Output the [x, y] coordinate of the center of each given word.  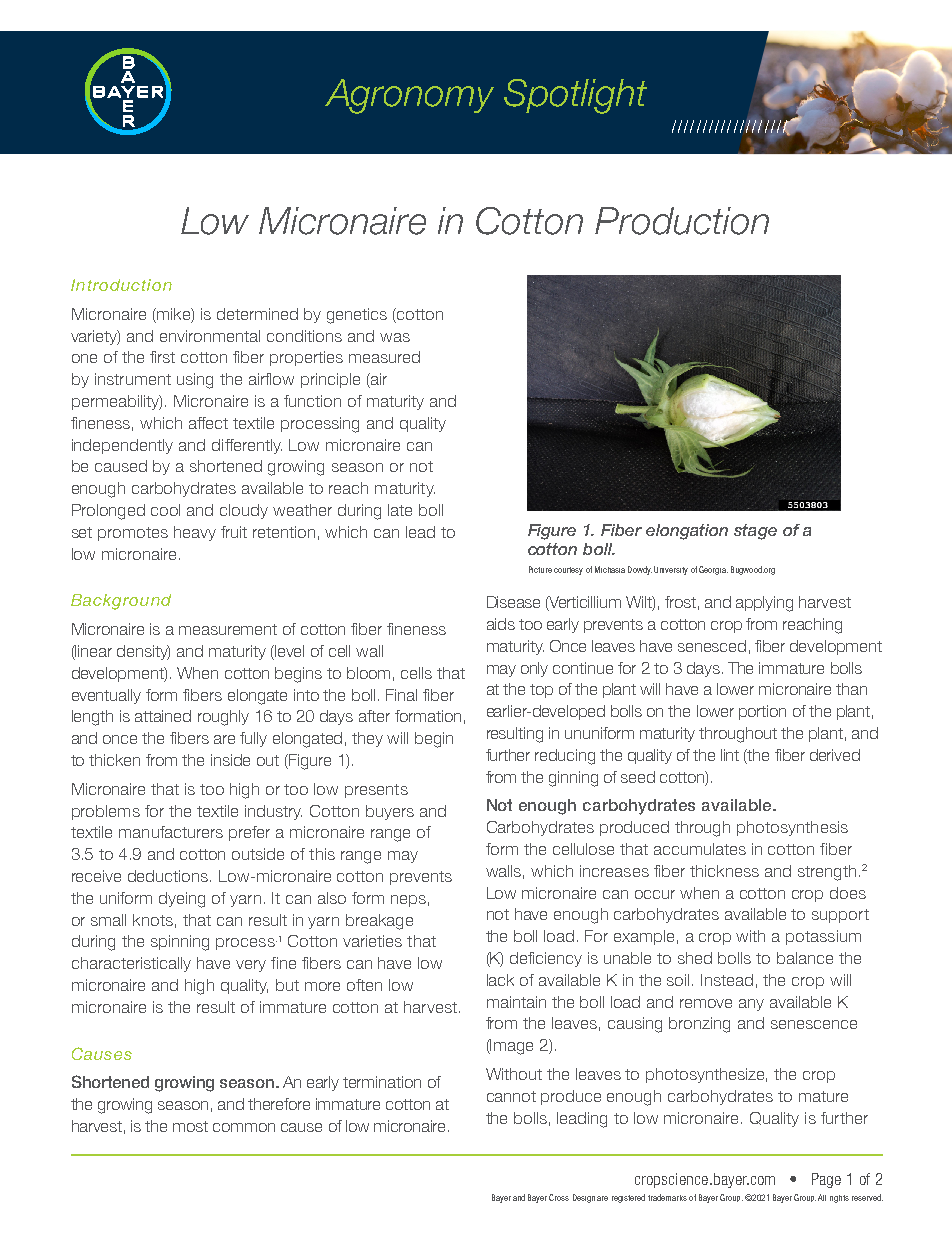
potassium [823, 937]
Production [682, 221]
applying [764, 604]
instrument [133, 379]
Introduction [121, 285]
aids [501, 624]
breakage [379, 922]
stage [755, 532]
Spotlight [575, 96]
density [143, 652]
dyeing [182, 900]
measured [384, 357]
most [190, 1126]
